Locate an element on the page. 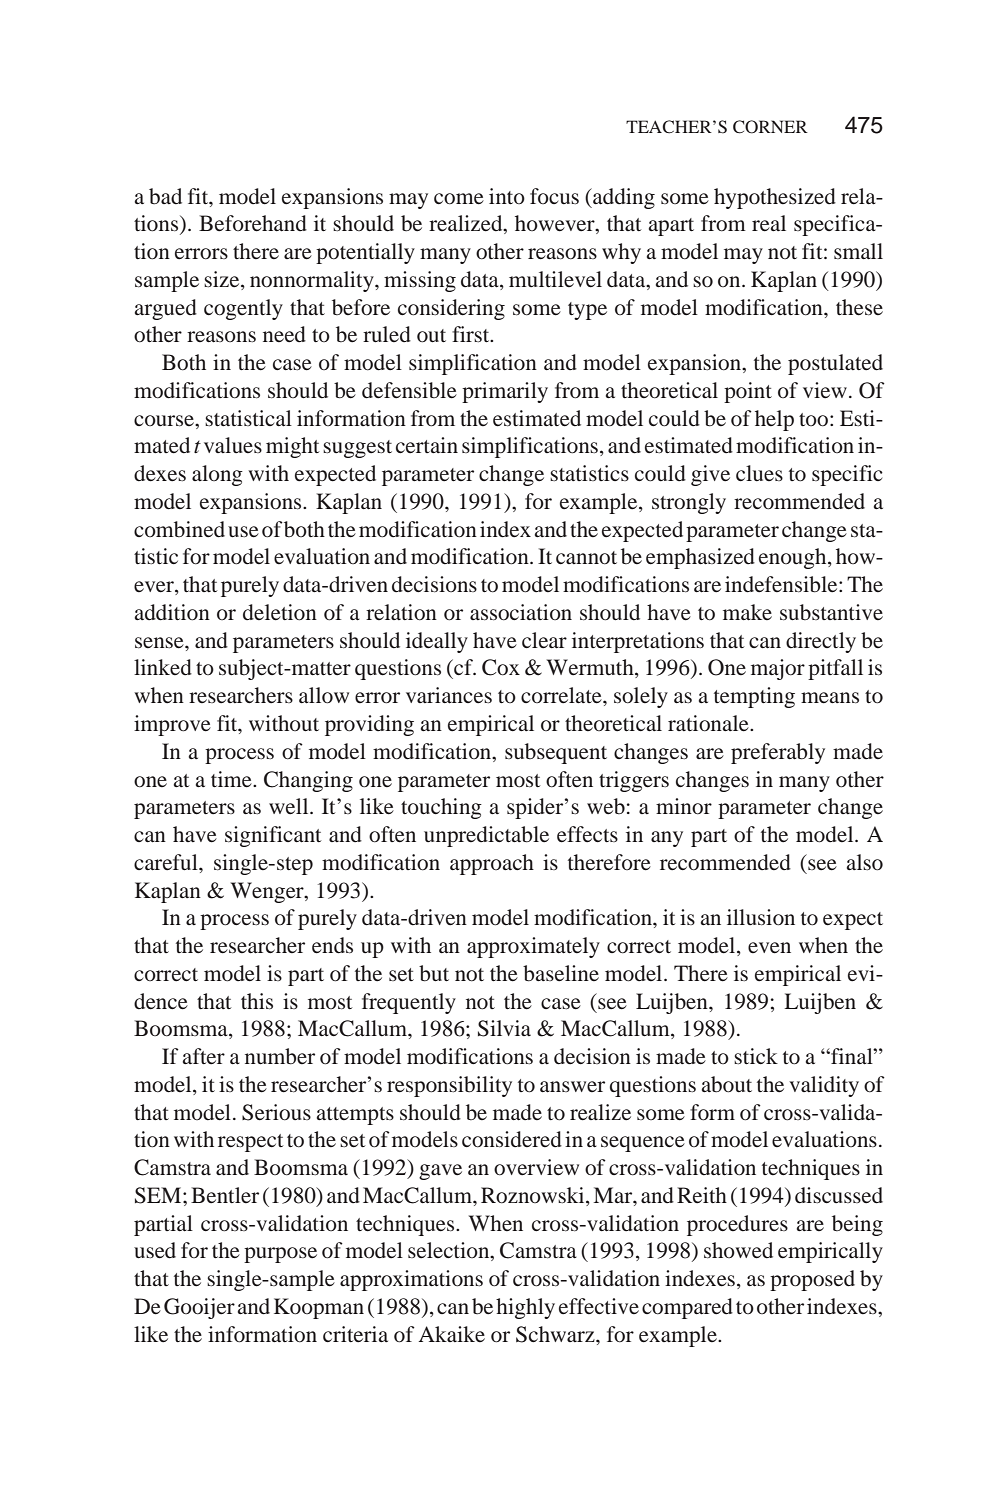 Image resolution: width=999 pixels, height=1499 pixels. CORNER is located at coordinates (770, 127).
